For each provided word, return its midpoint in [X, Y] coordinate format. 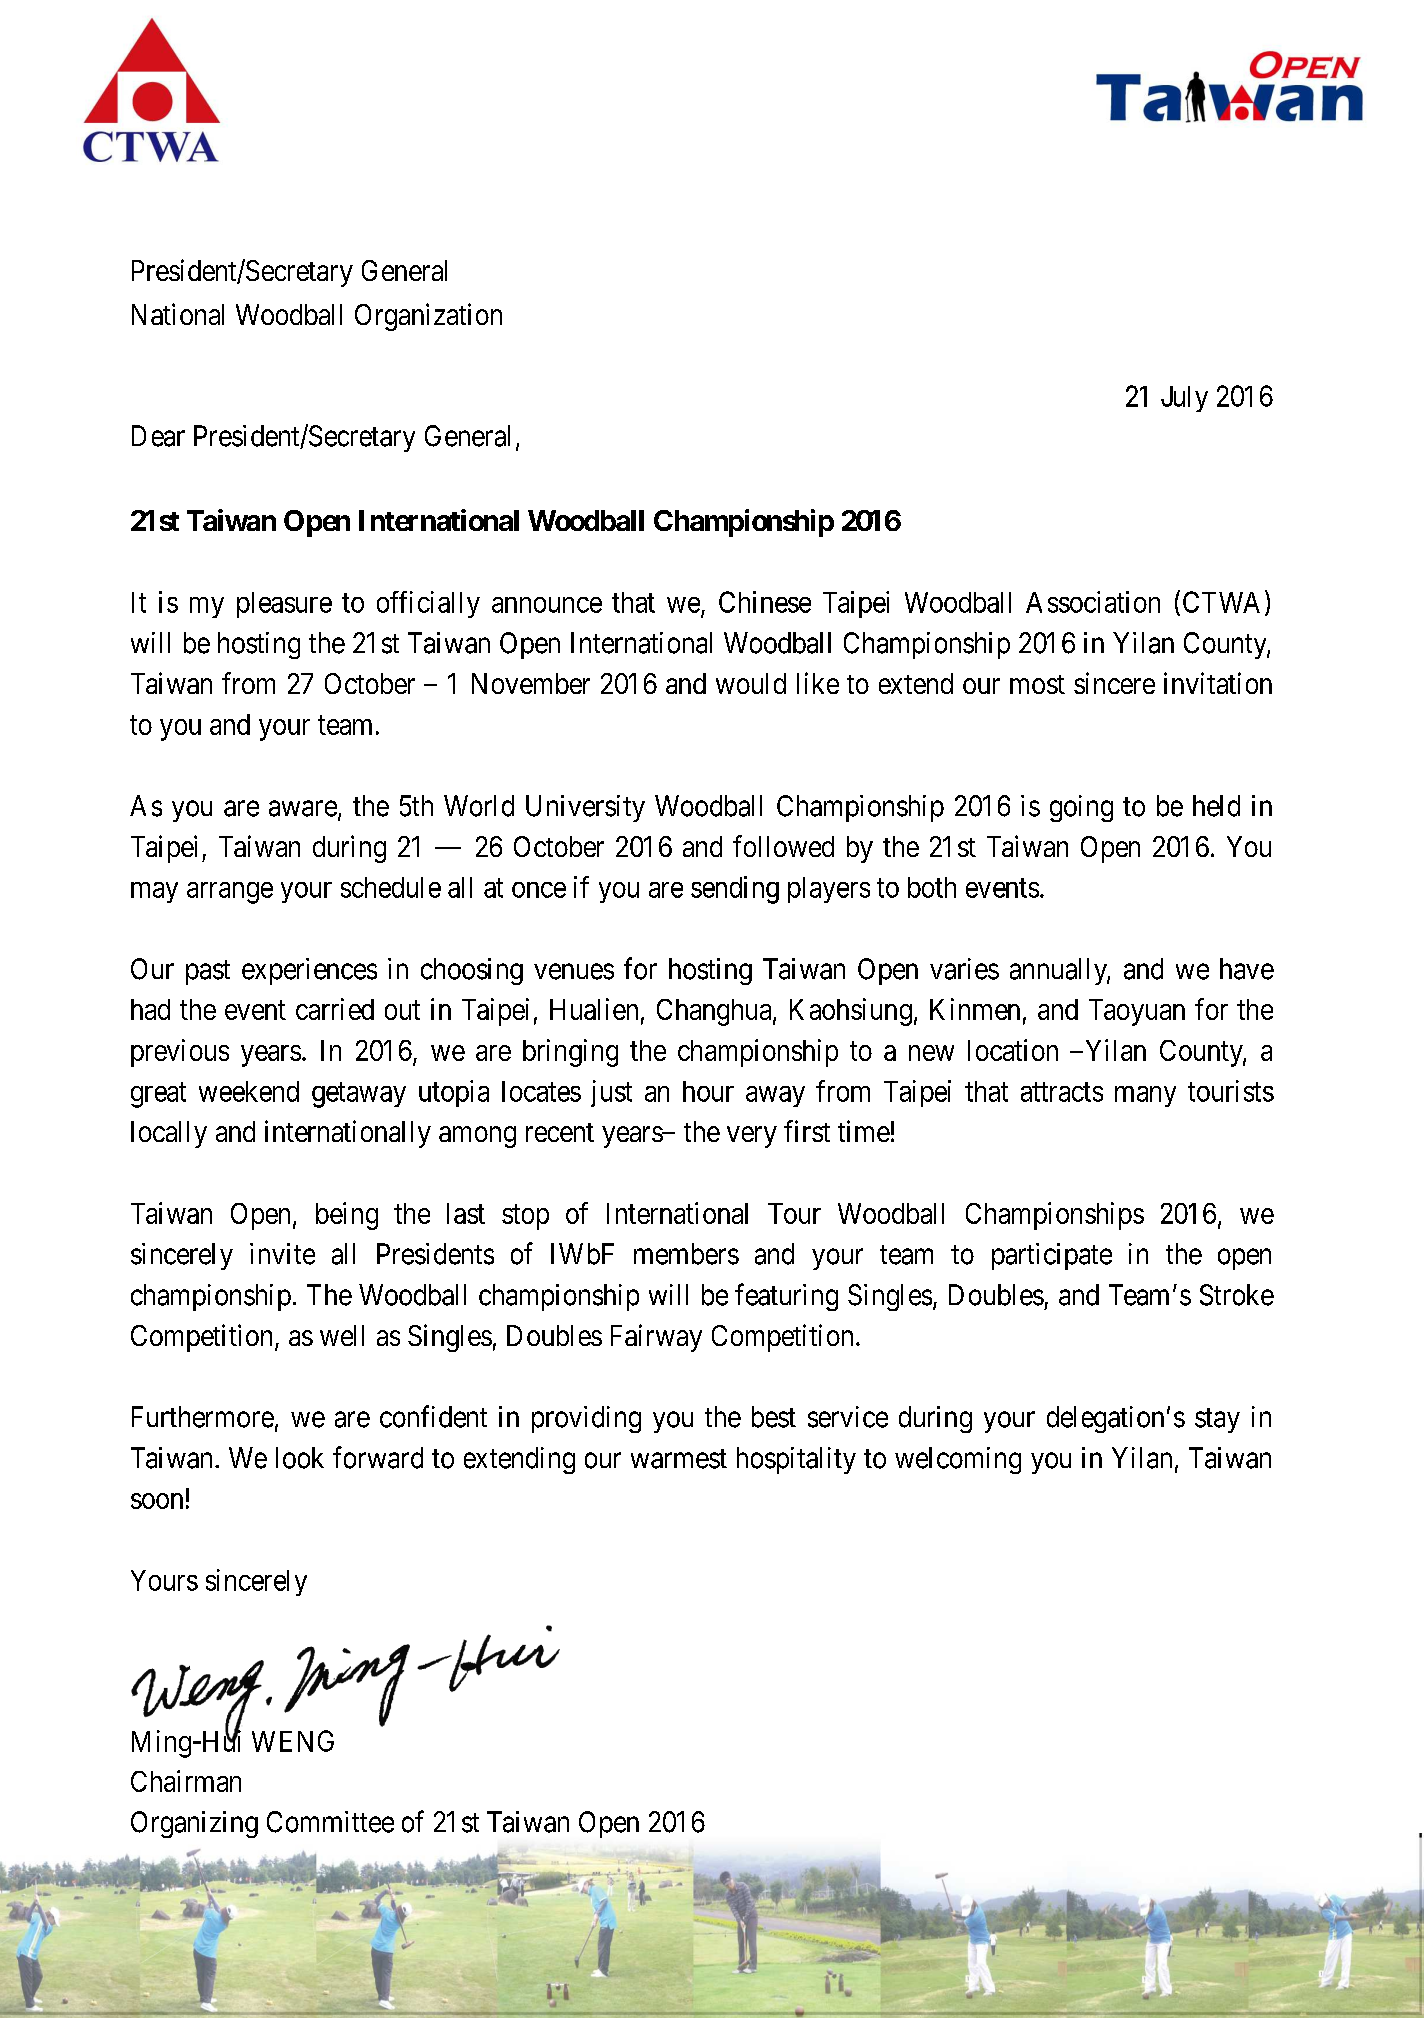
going [1081, 808]
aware [303, 809]
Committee [330, 1822]
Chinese [765, 602]
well [342, 1335]
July [1184, 399]
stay [1217, 1420]
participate [1052, 1256]
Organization [428, 317]
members [686, 1254]
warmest [679, 1459]
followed [783, 846]
